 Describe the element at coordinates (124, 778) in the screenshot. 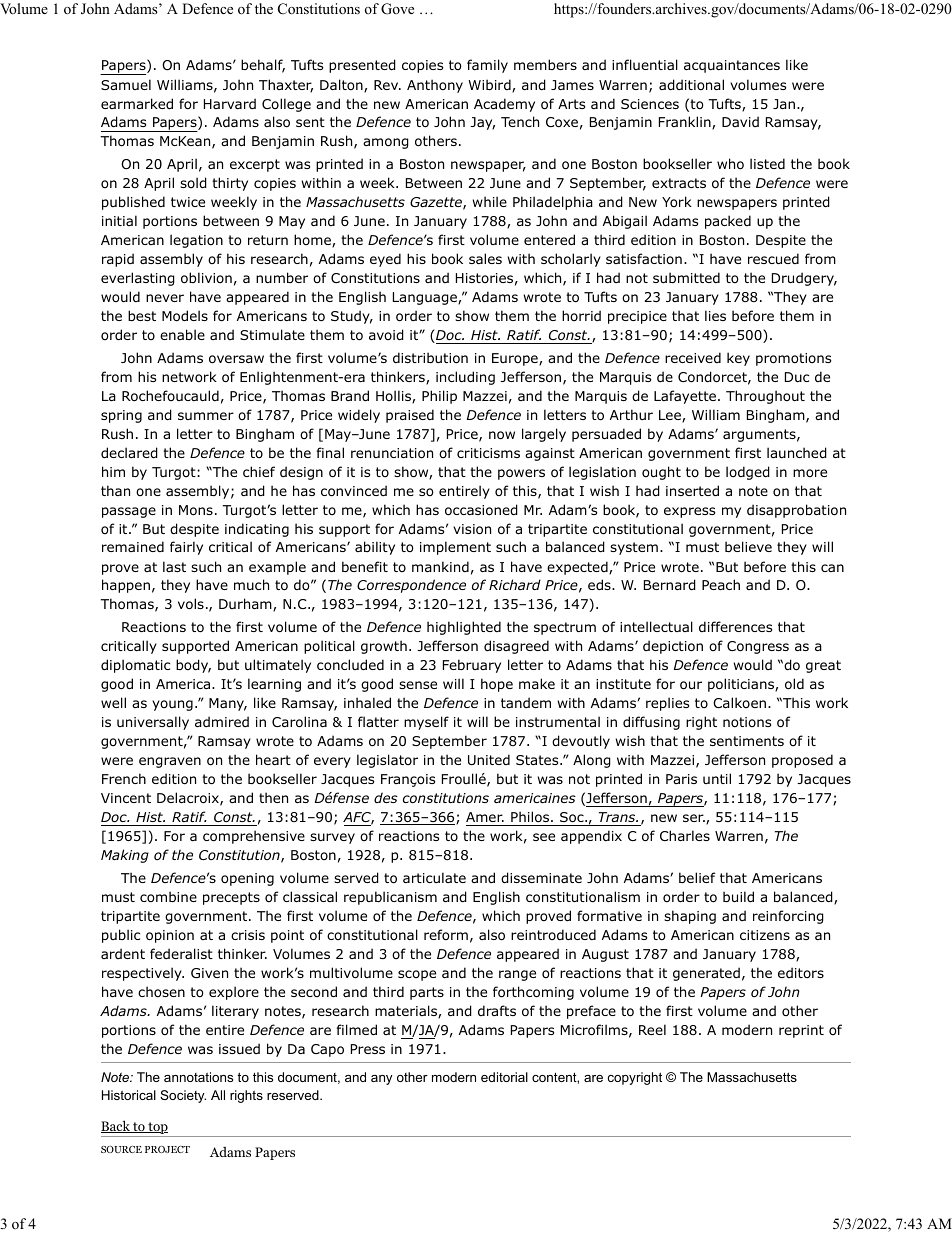

I see `French` at that location.
